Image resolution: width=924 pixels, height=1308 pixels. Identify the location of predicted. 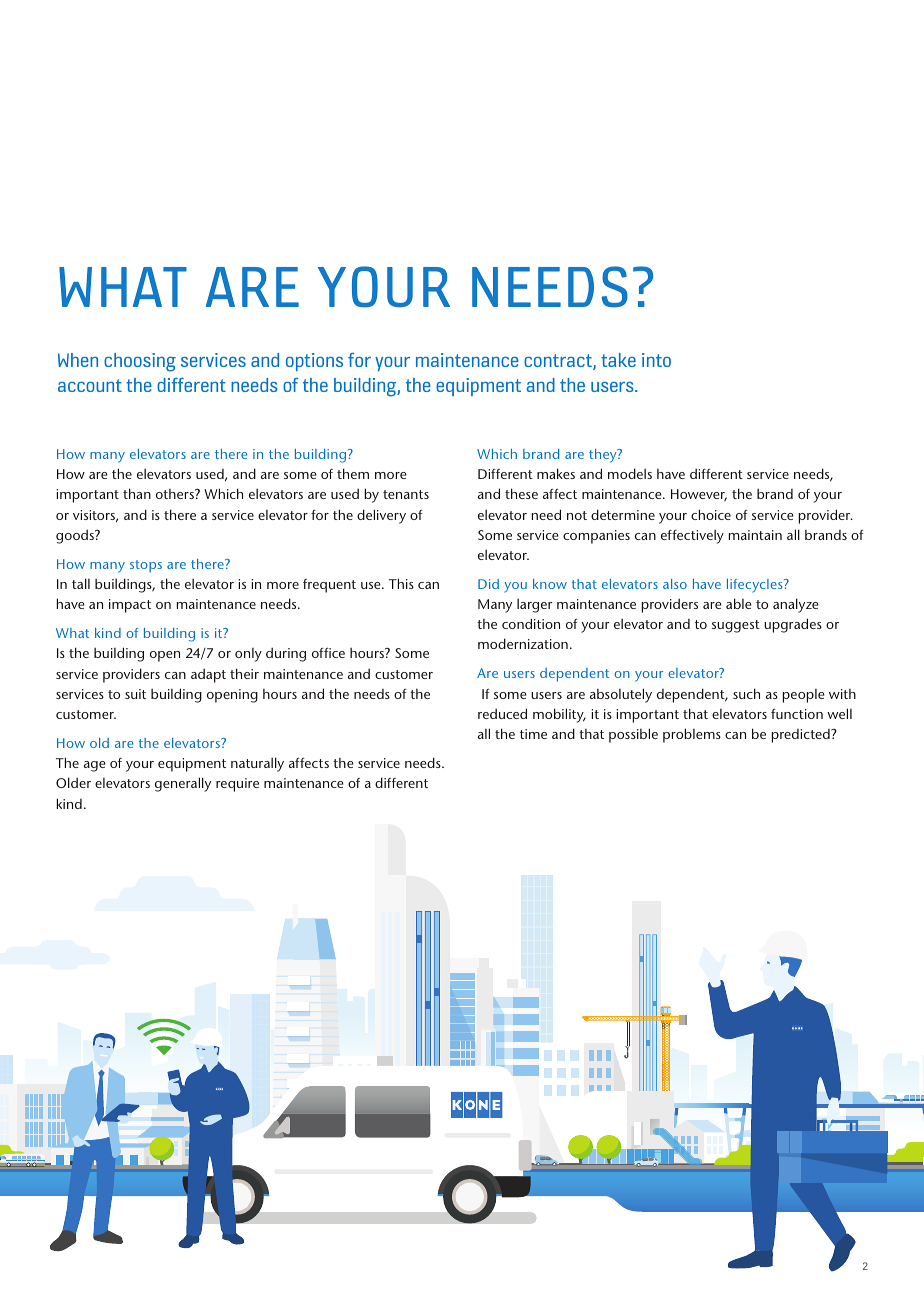
(802, 736).
